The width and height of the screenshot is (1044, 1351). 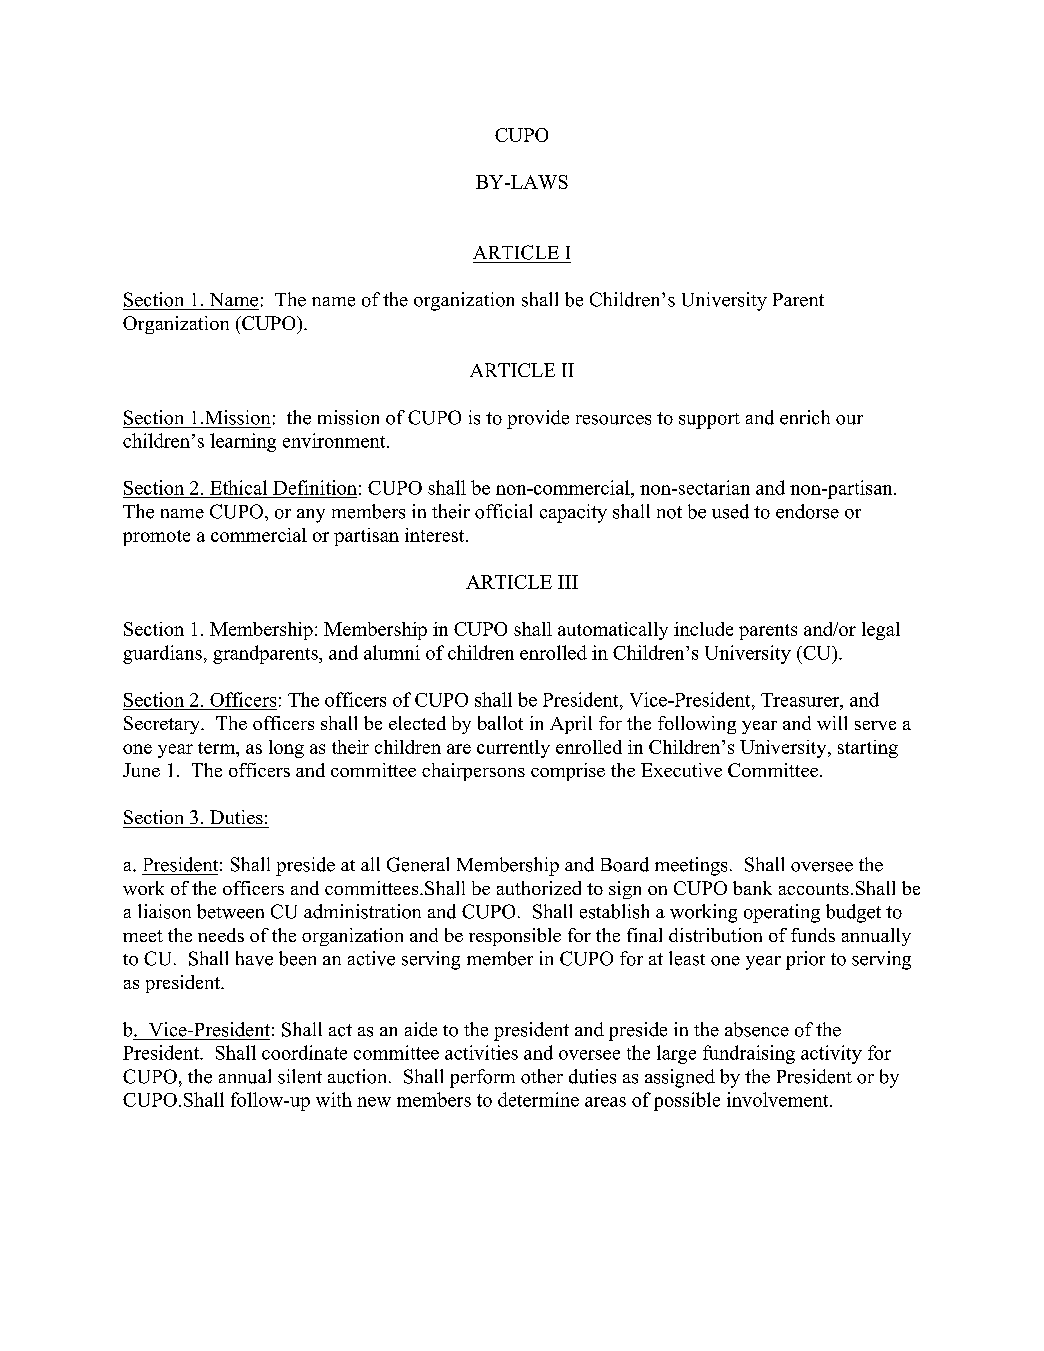 I want to click on learning, so click(x=243, y=442).
